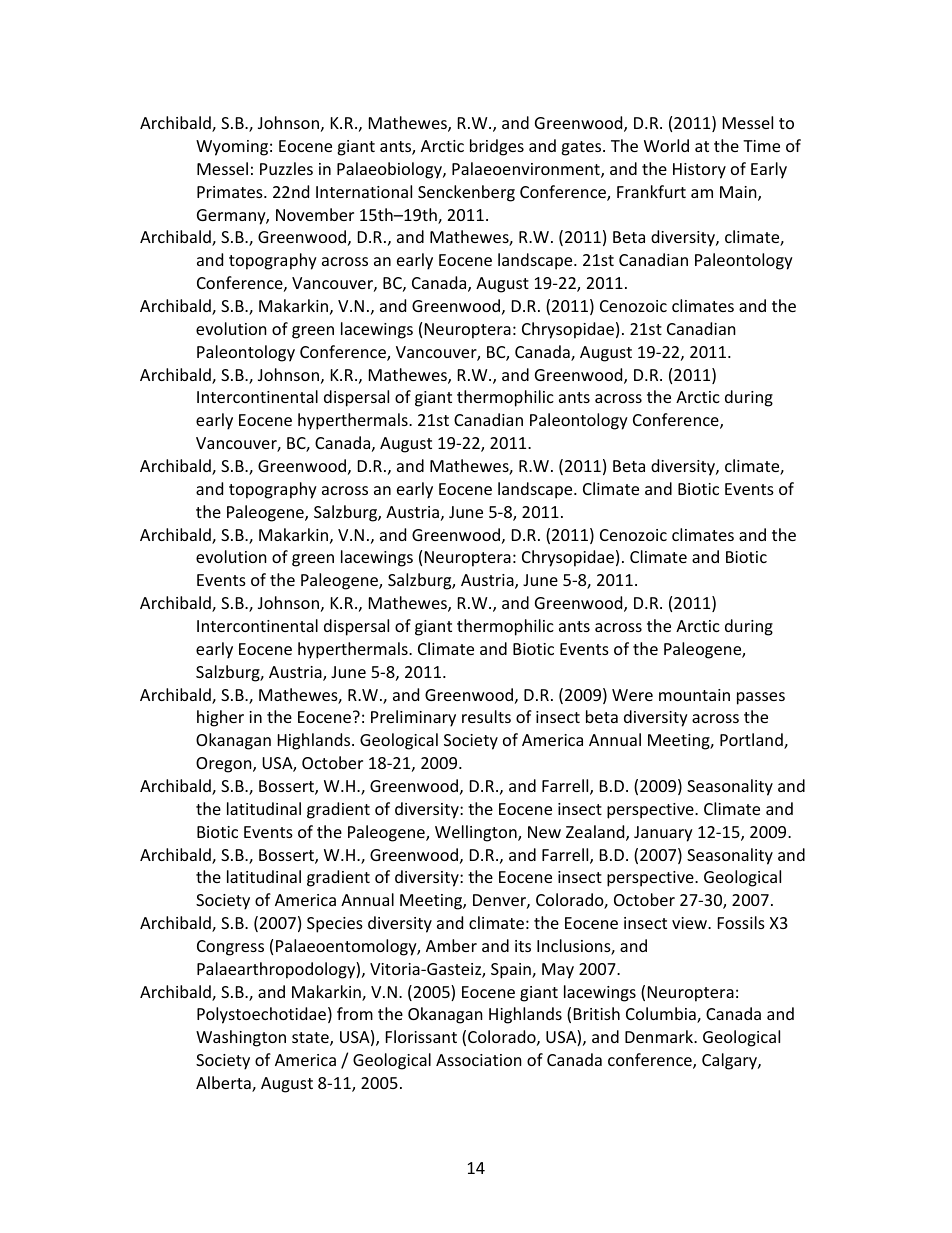 The image size is (952, 1233). I want to click on November, so click(315, 214).
